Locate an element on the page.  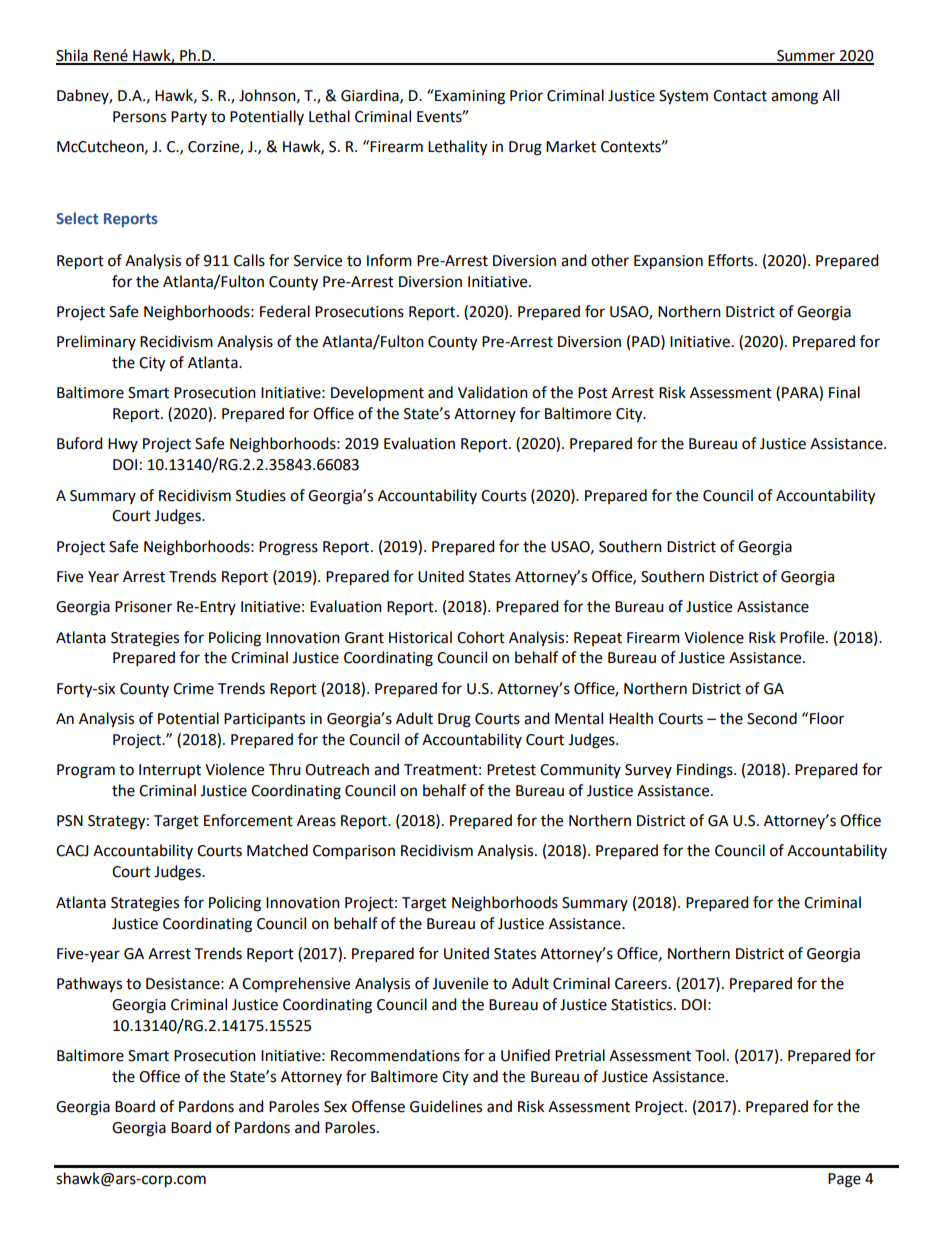
Cohort is located at coordinates (481, 637).
